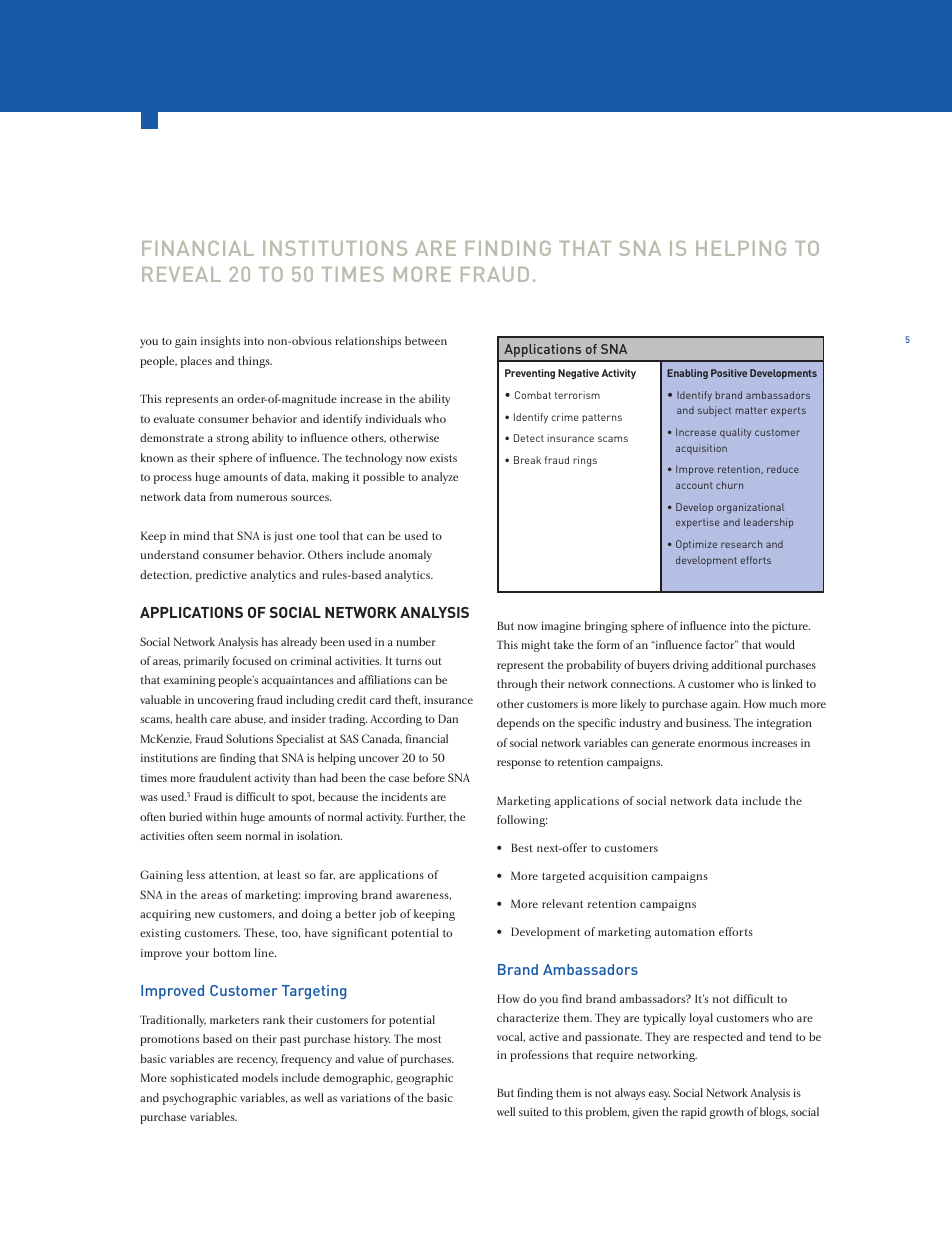 The image size is (952, 1233). What do you see at coordinates (426, 817) in the screenshot?
I see `Further` at bounding box center [426, 817].
